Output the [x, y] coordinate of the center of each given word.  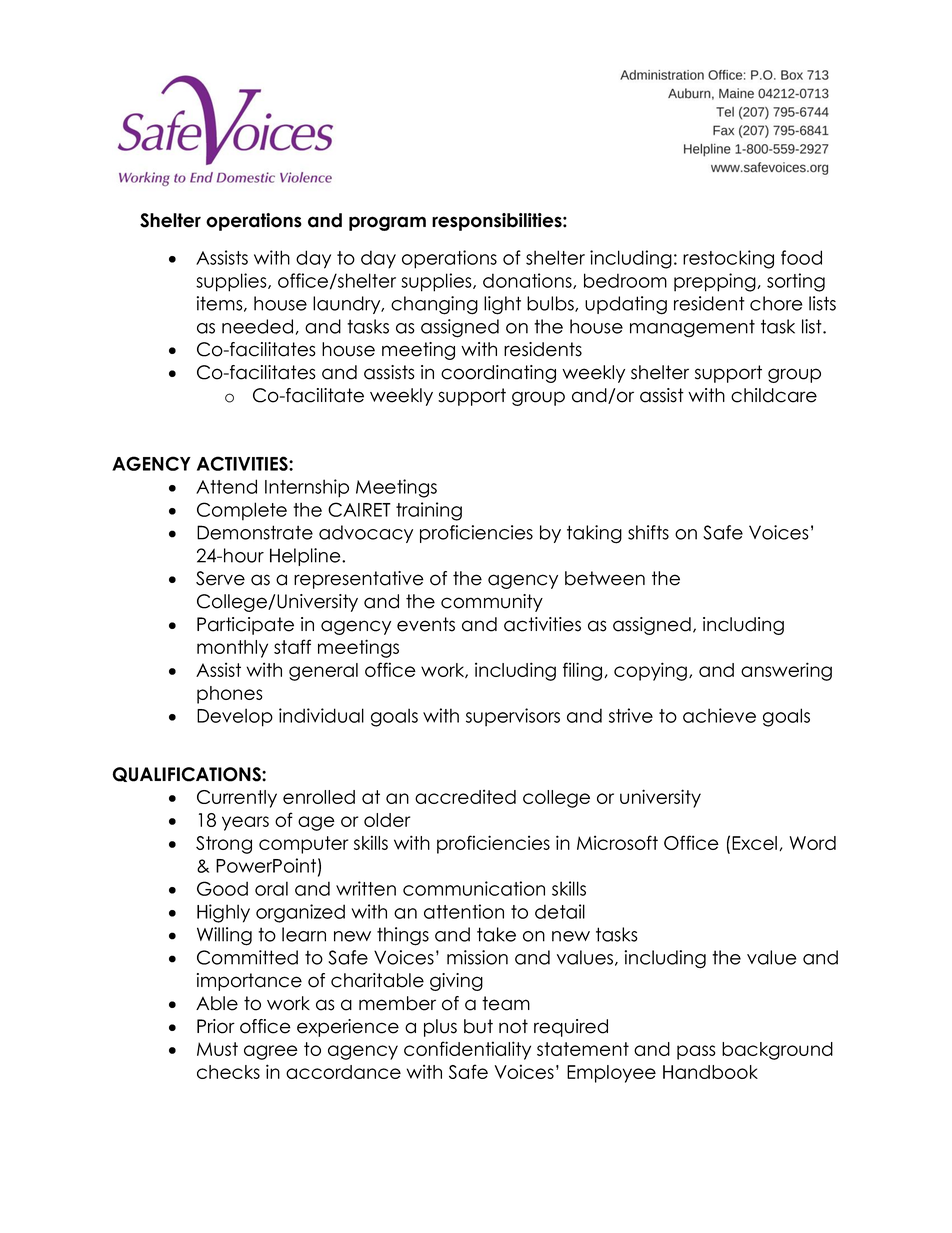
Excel [754, 843]
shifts [648, 532]
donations [528, 281]
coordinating [498, 374]
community [492, 603]
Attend [226, 486]
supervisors [513, 717]
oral [271, 888]
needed [257, 326]
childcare [774, 395]
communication [474, 888]
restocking [728, 259]
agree [271, 1052]
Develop [235, 717]
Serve [220, 578]
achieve [719, 715]
